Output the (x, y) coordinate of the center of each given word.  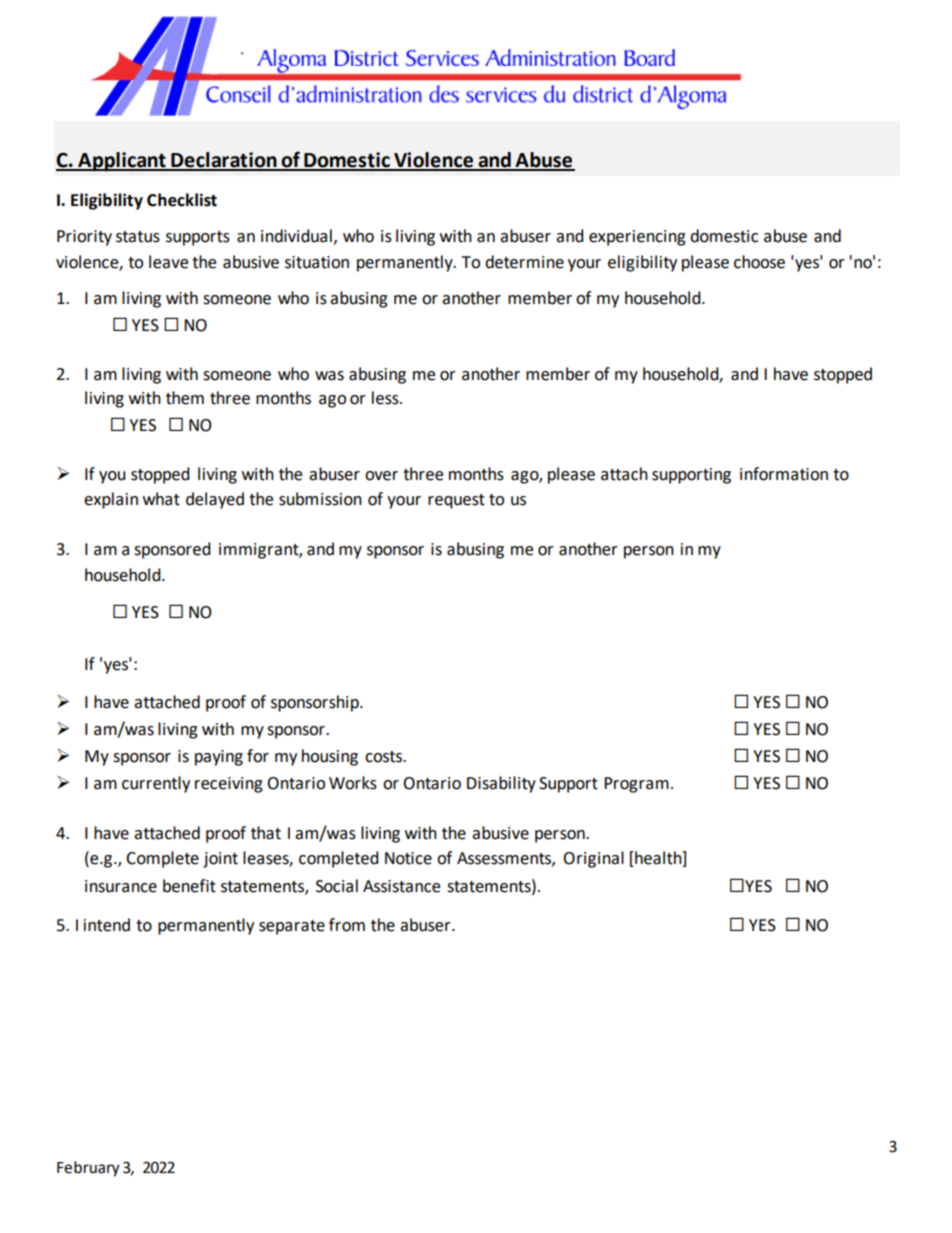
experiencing (637, 238)
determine (524, 262)
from (347, 925)
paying (219, 758)
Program (636, 785)
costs (384, 757)
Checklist (182, 200)
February (88, 1169)
